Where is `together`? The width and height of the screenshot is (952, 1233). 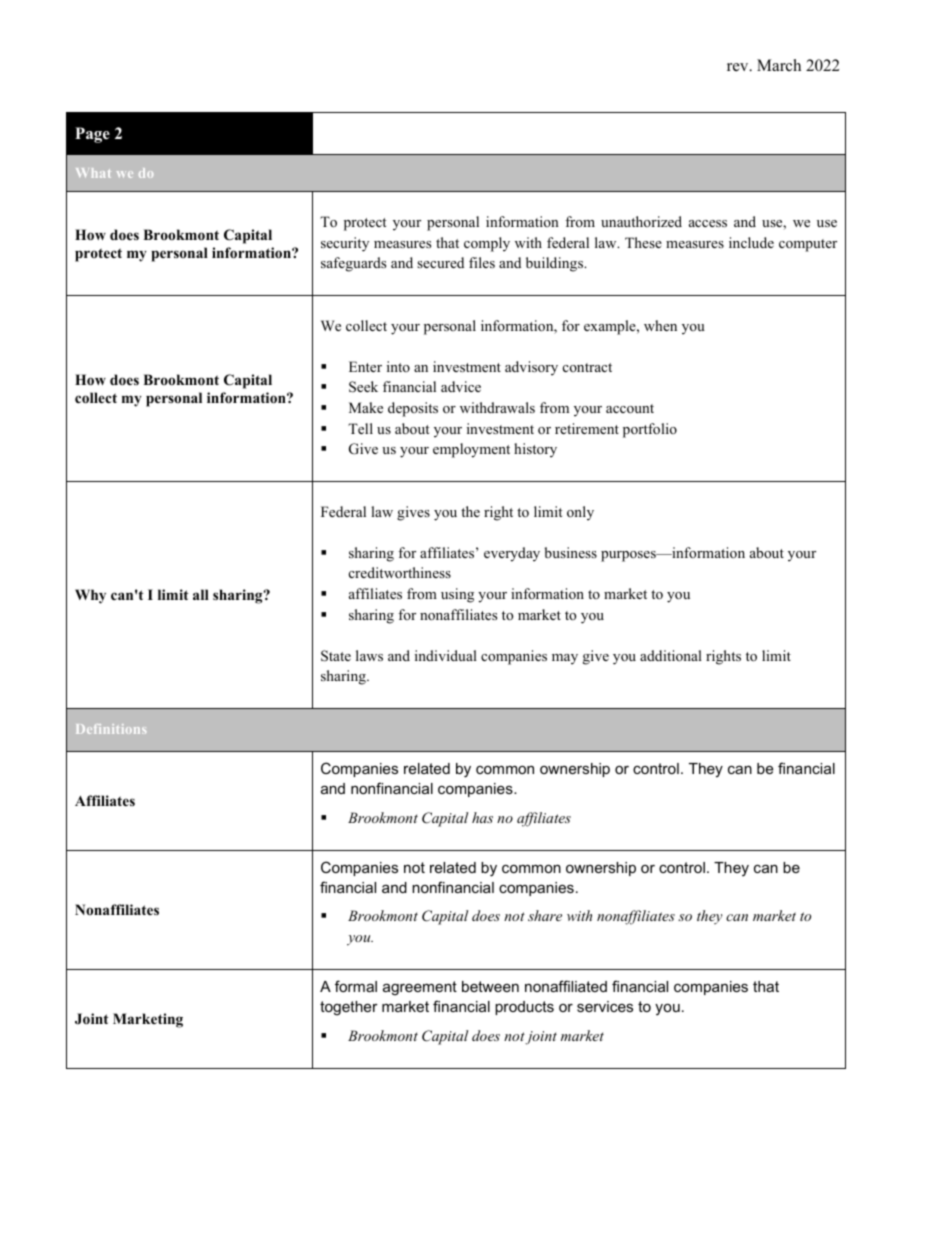 together is located at coordinates (349, 1008).
